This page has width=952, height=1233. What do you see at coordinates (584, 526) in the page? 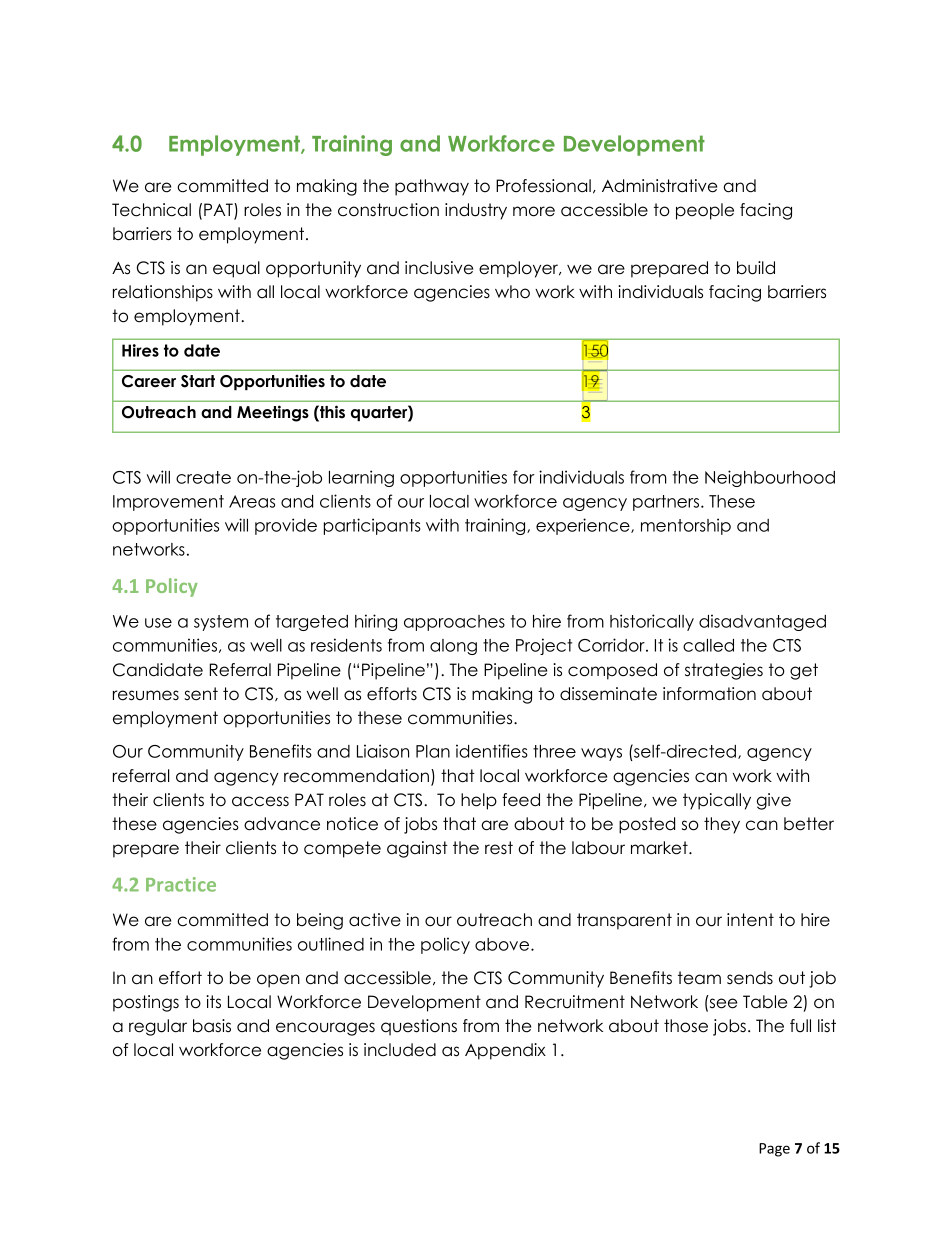
I see `experience` at bounding box center [584, 526].
